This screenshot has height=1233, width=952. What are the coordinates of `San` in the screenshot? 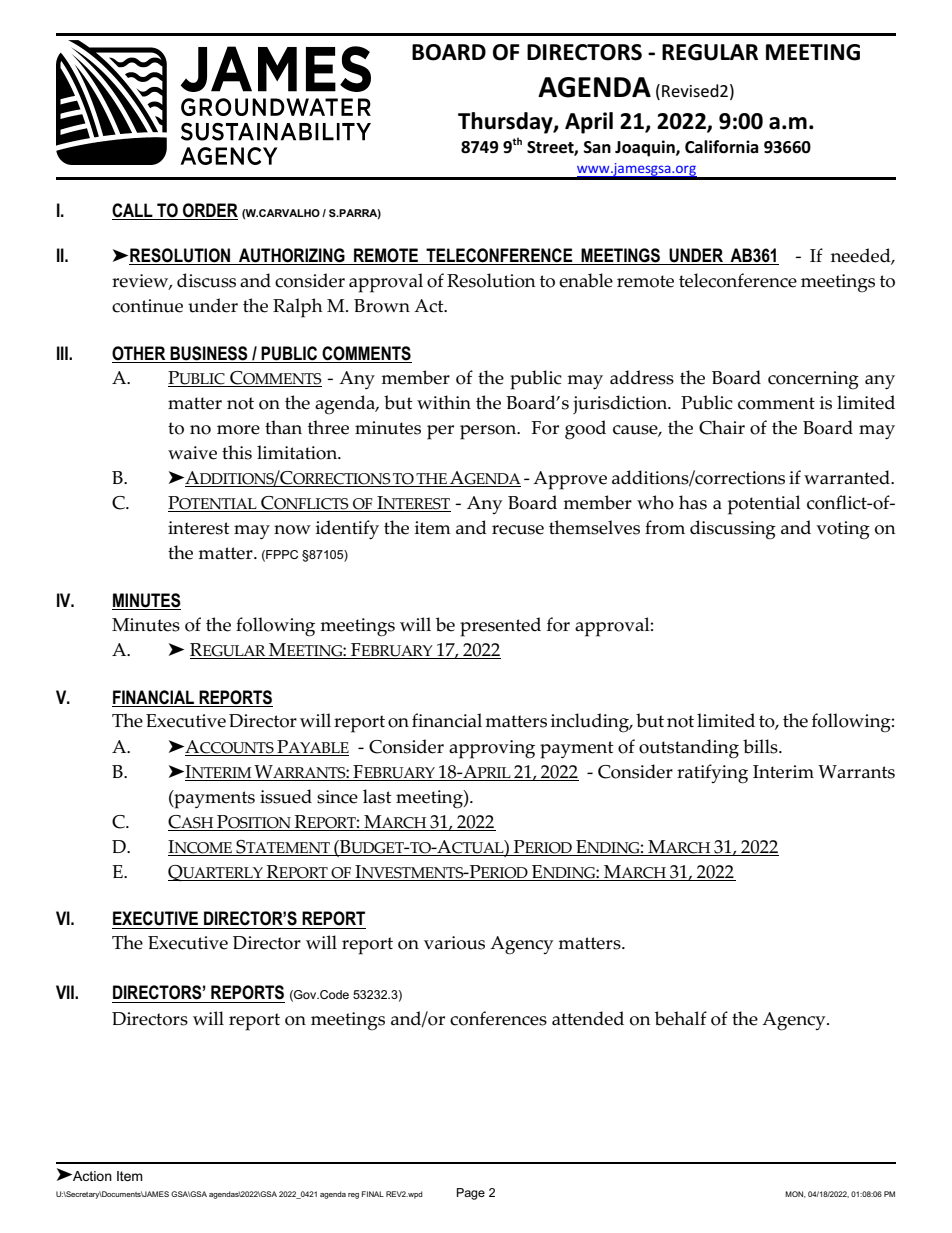 It's located at (597, 147).
